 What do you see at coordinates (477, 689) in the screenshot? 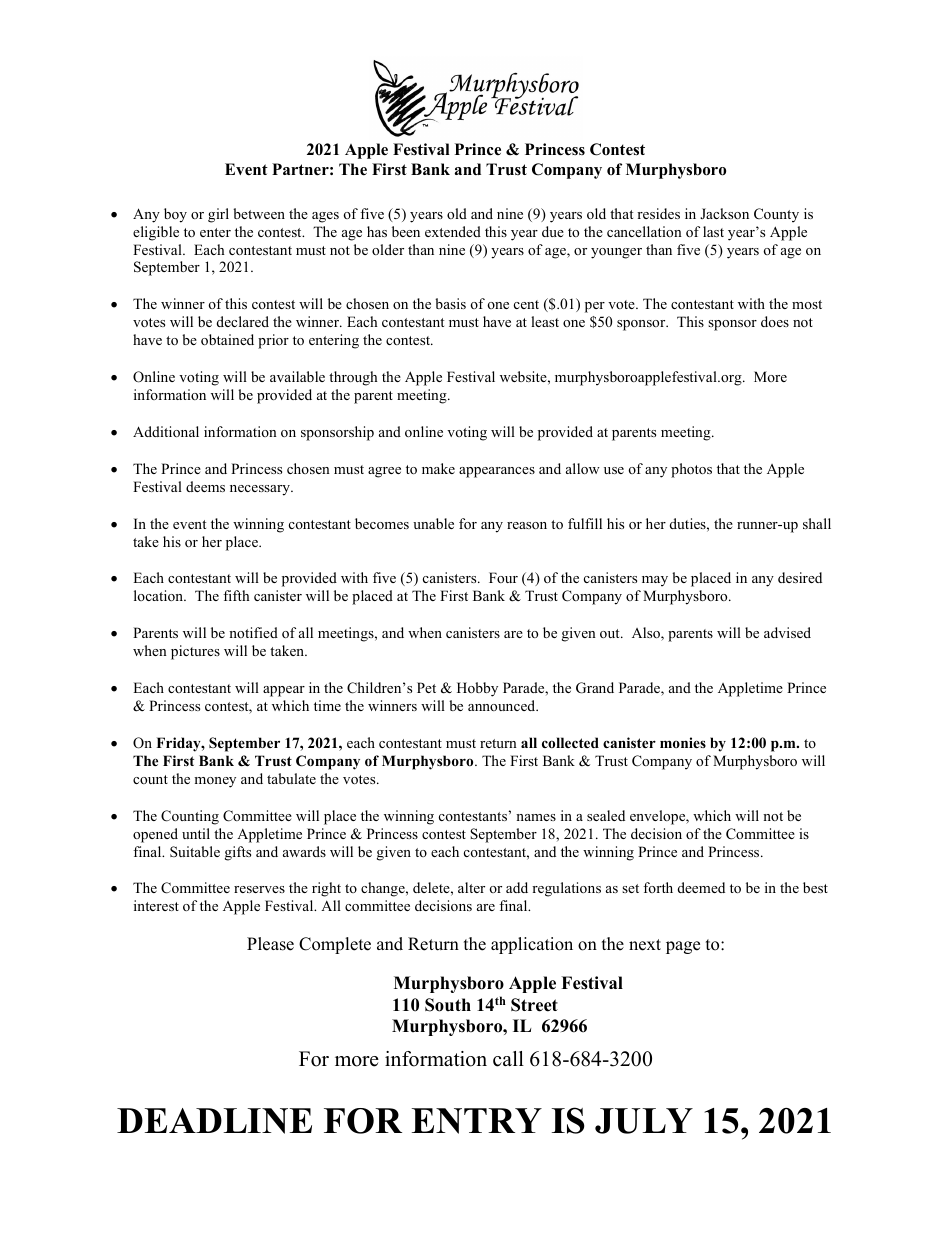
I see `Hobby` at bounding box center [477, 689].
